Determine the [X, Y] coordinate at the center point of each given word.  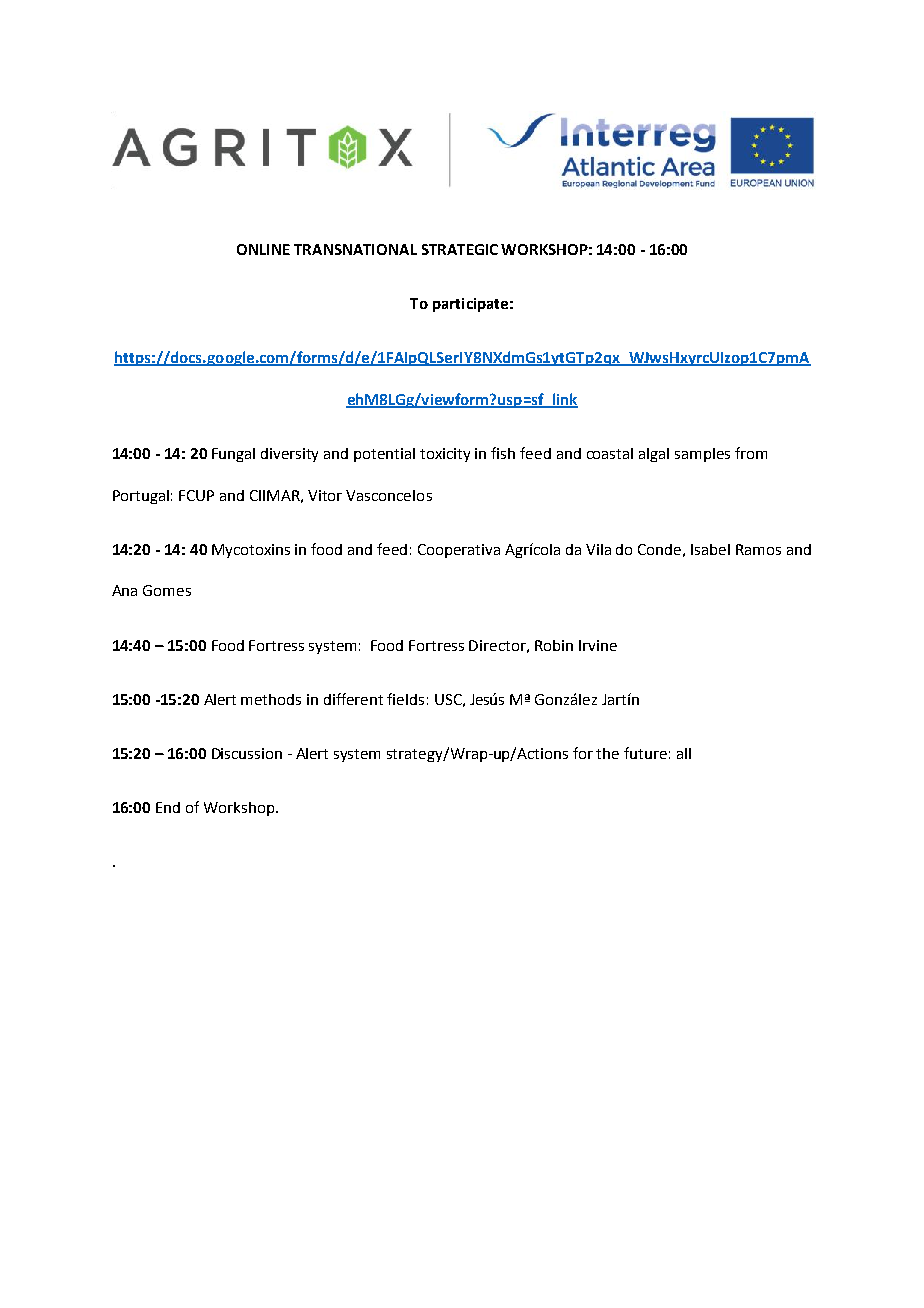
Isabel [710, 549]
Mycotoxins [251, 551]
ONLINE [263, 249]
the [607, 753]
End [168, 807]
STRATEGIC [460, 249]
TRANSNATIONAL [355, 249]
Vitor [325, 495]
